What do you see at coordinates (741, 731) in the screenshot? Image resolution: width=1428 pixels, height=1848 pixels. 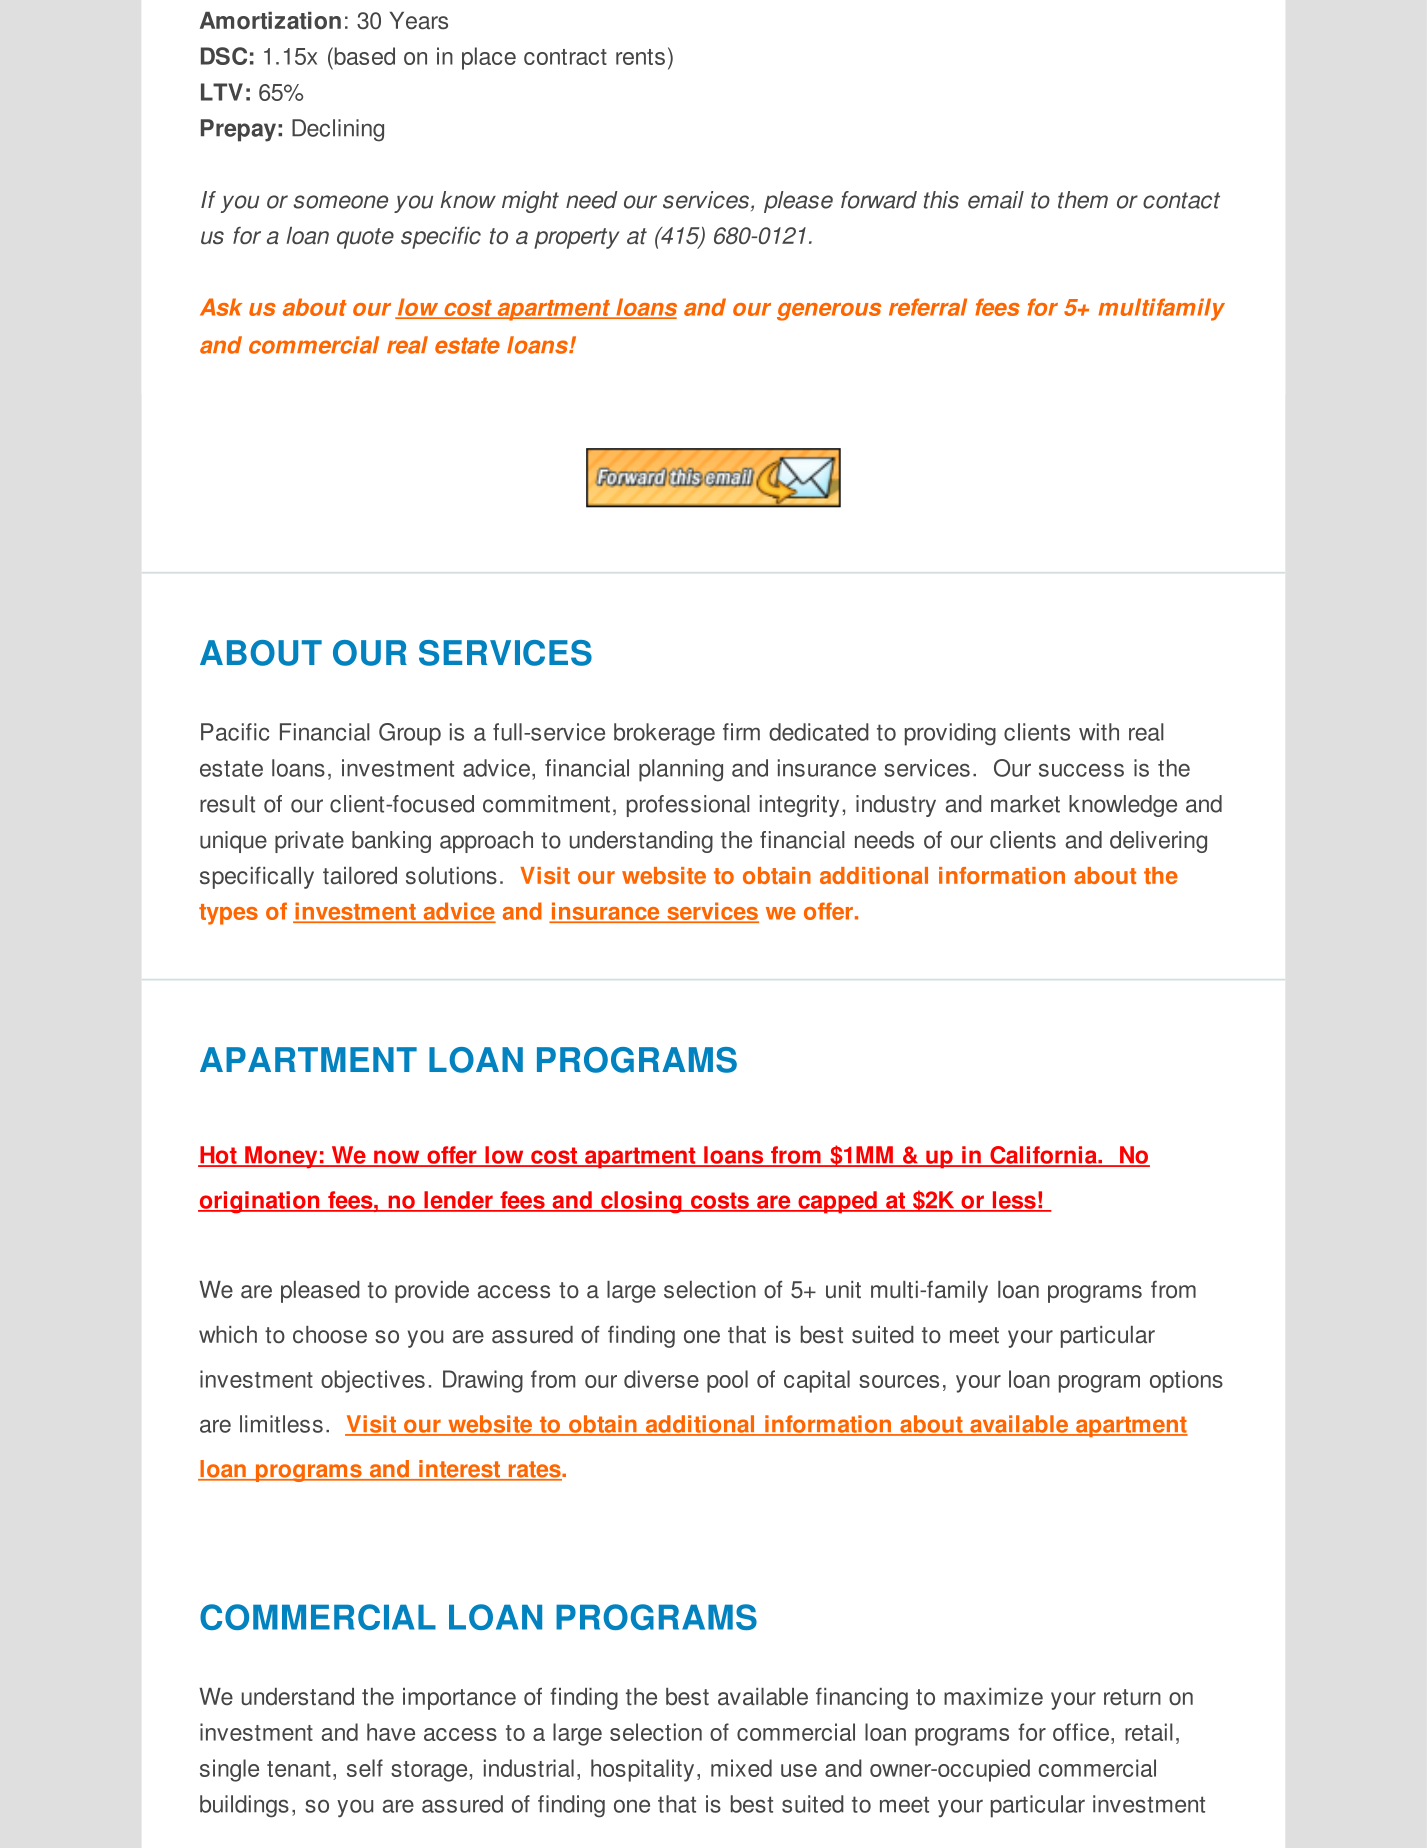 I see `firm` at bounding box center [741, 731].
